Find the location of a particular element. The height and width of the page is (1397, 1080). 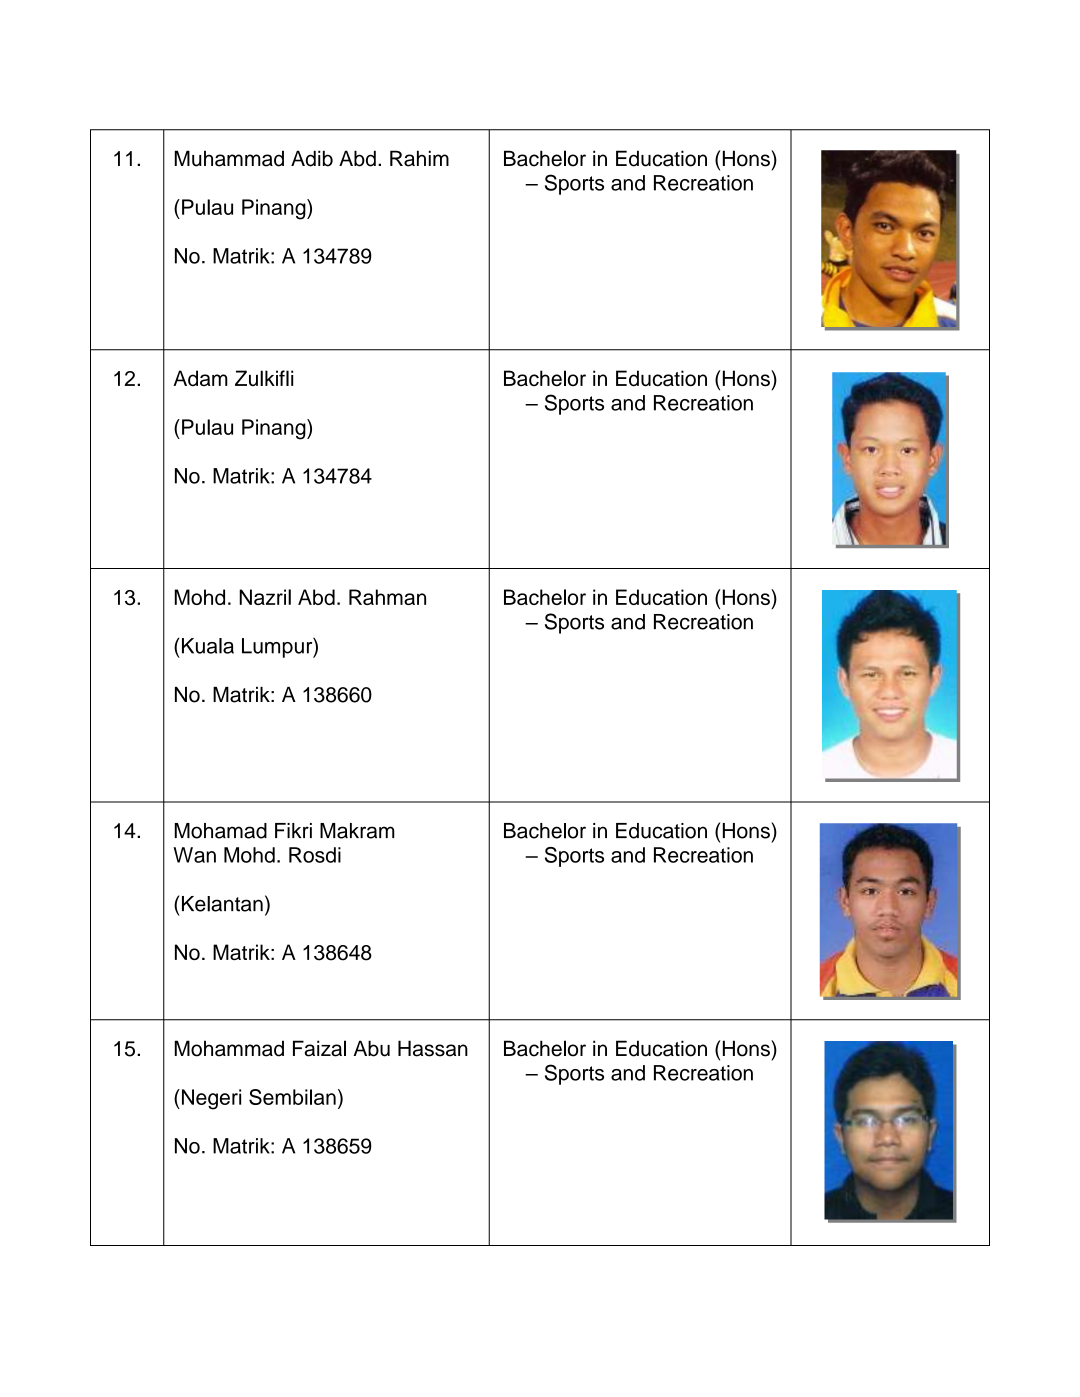

Rahman is located at coordinates (387, 597).
